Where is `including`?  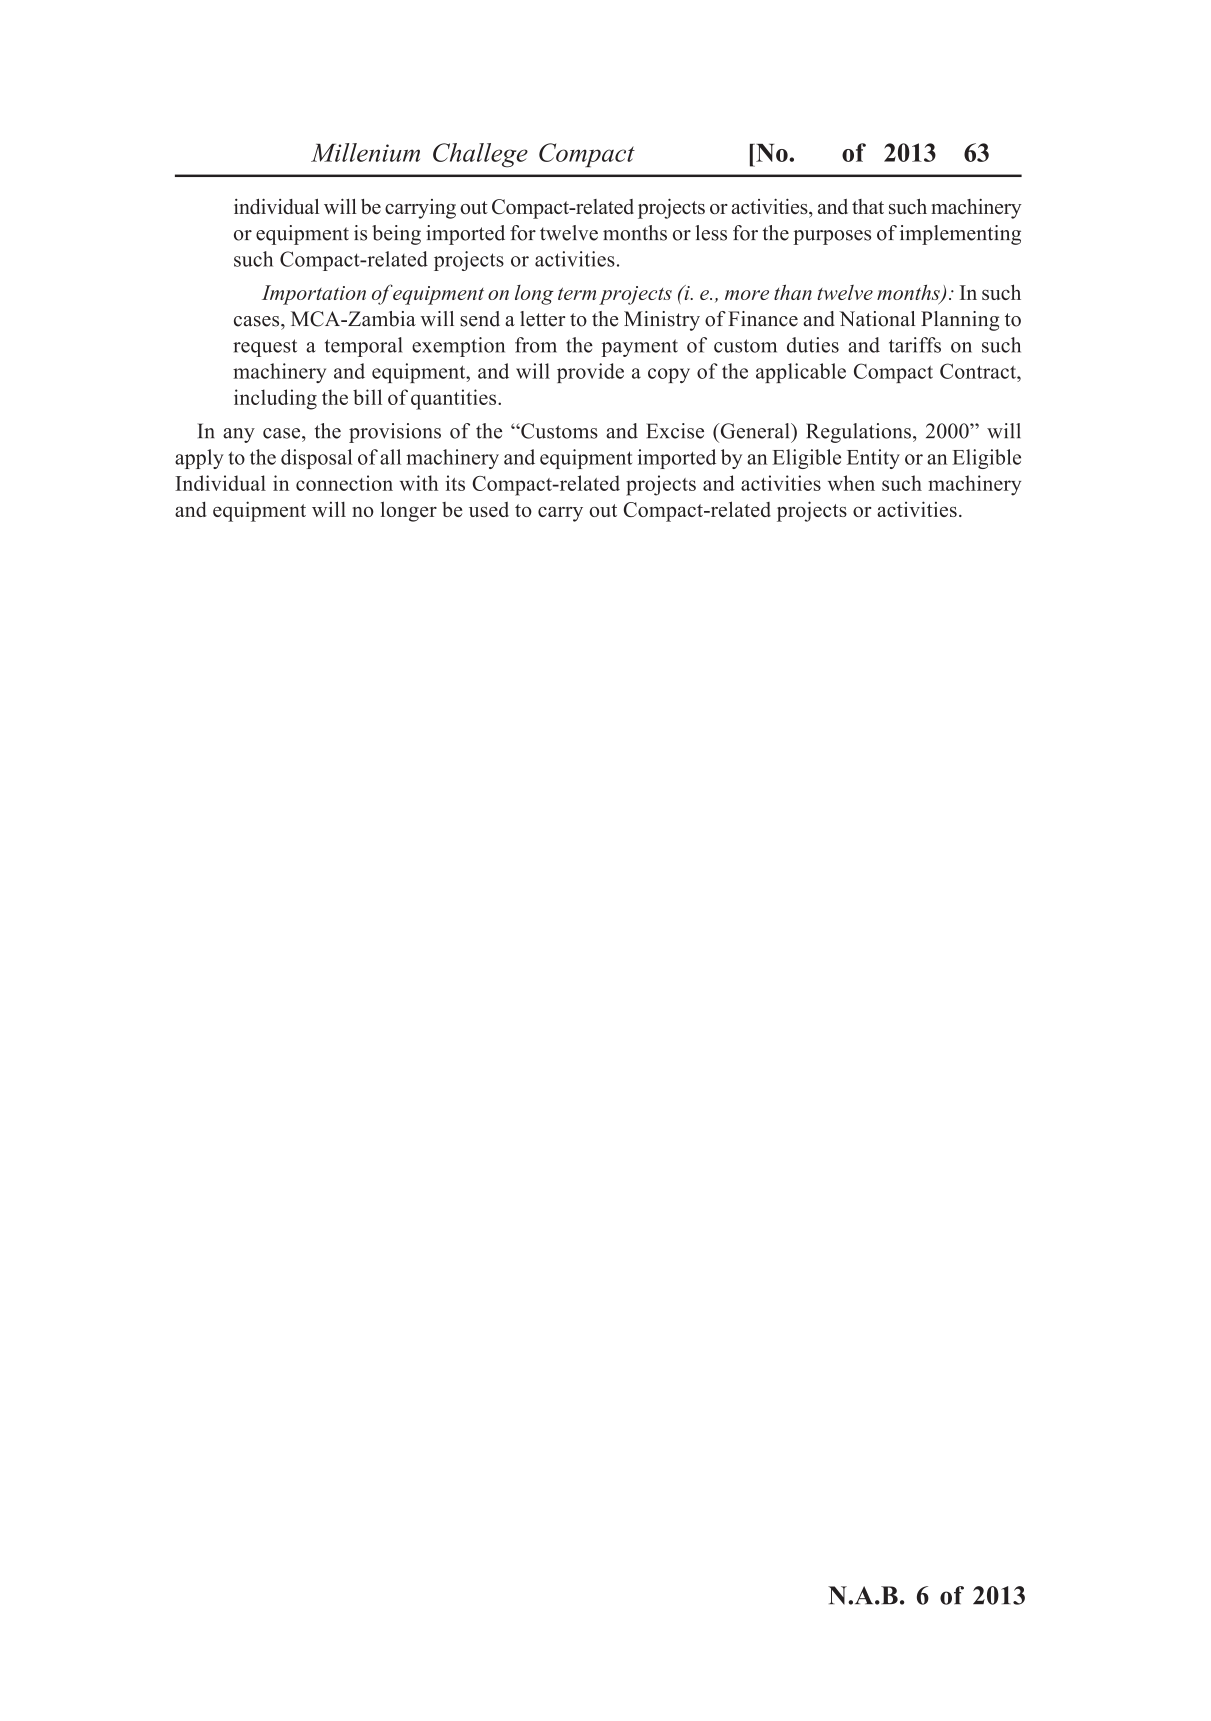
including is located at coordinates (275, 399).
